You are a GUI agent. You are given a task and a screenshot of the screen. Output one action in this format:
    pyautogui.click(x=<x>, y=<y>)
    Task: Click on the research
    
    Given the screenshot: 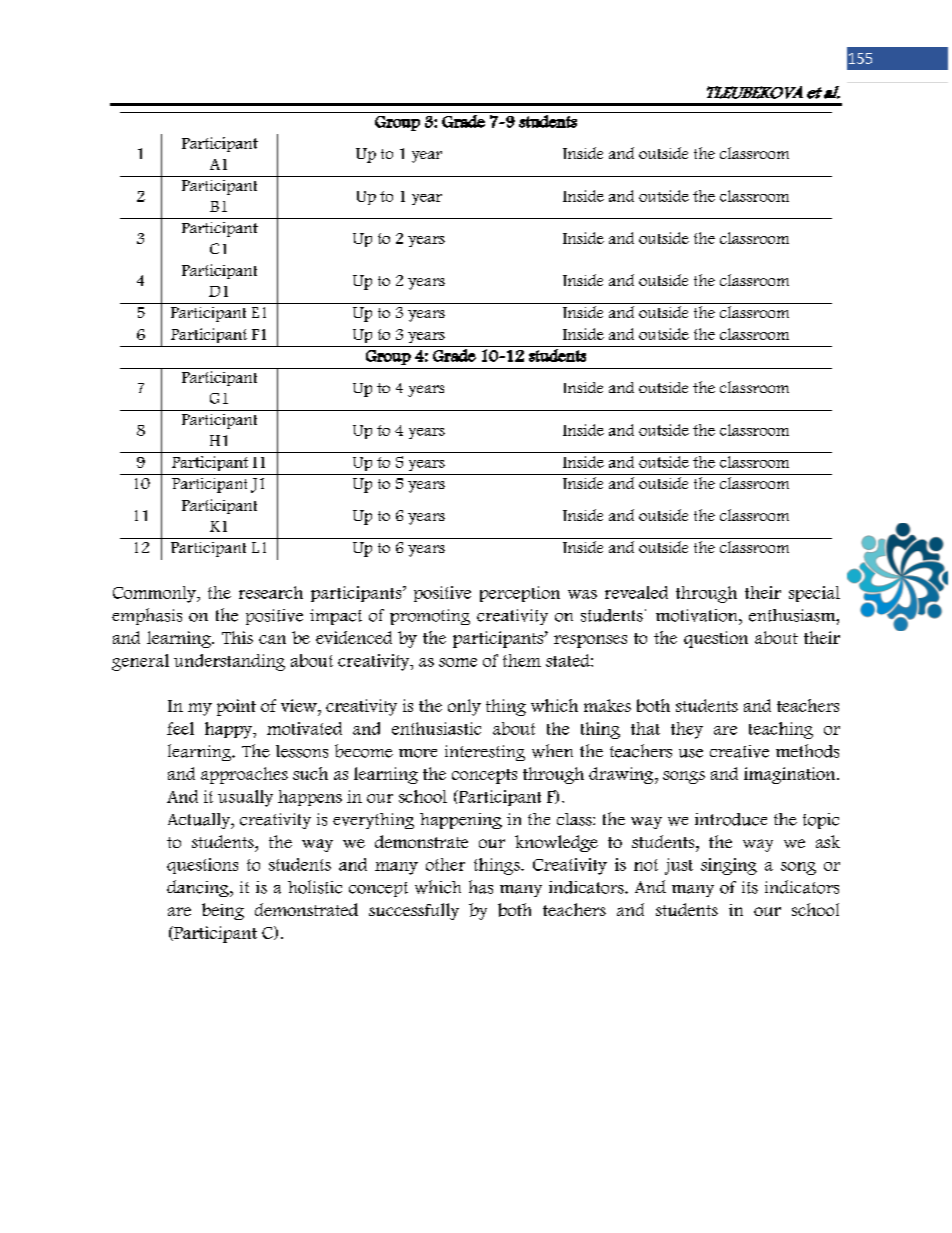 What is the action you would take?
    pyautogui.click(x=271, y=592)
